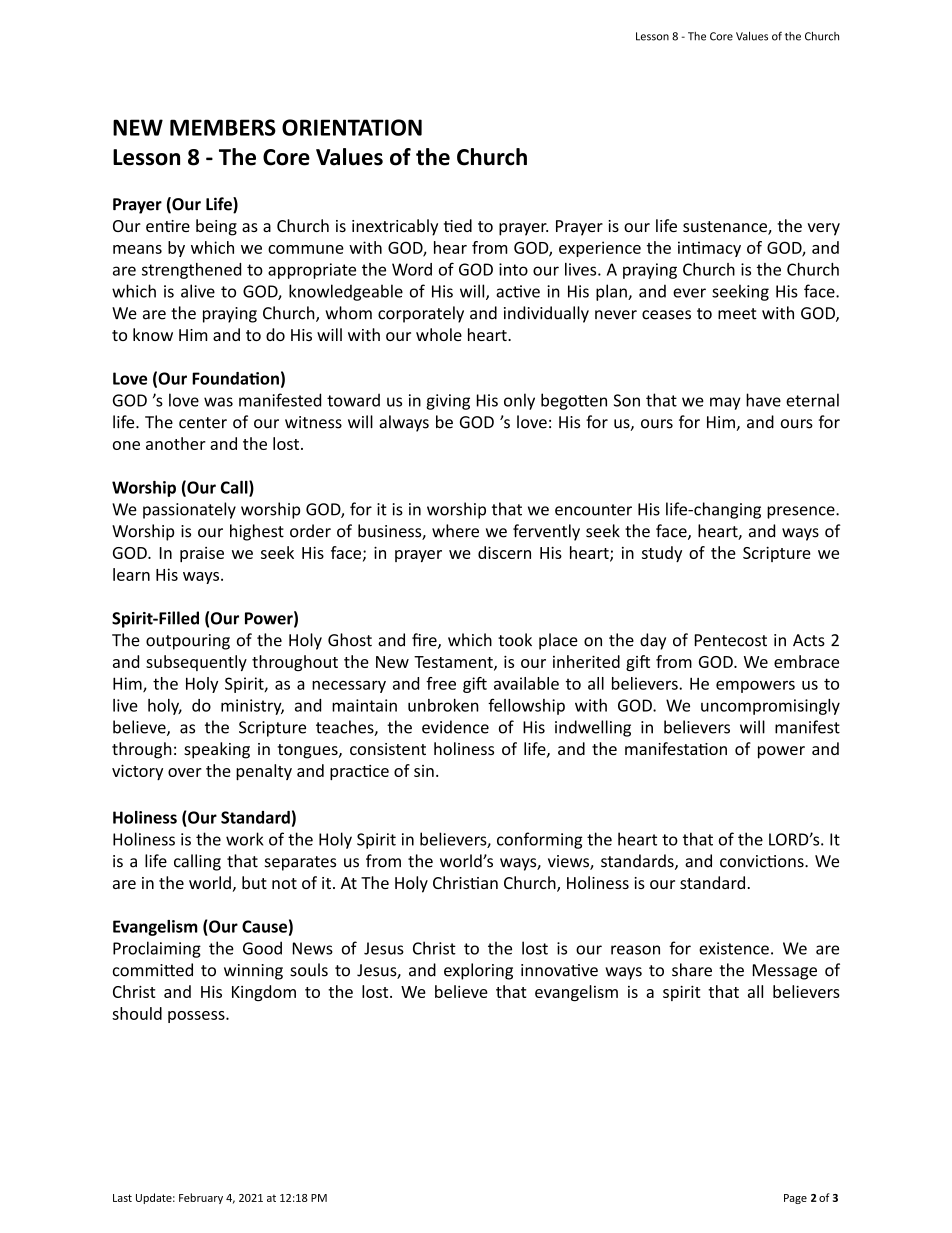 The image size is (952, 1233). Describe the element at coordinates (726, 228) in the document. I see `sustenance` at that location.
